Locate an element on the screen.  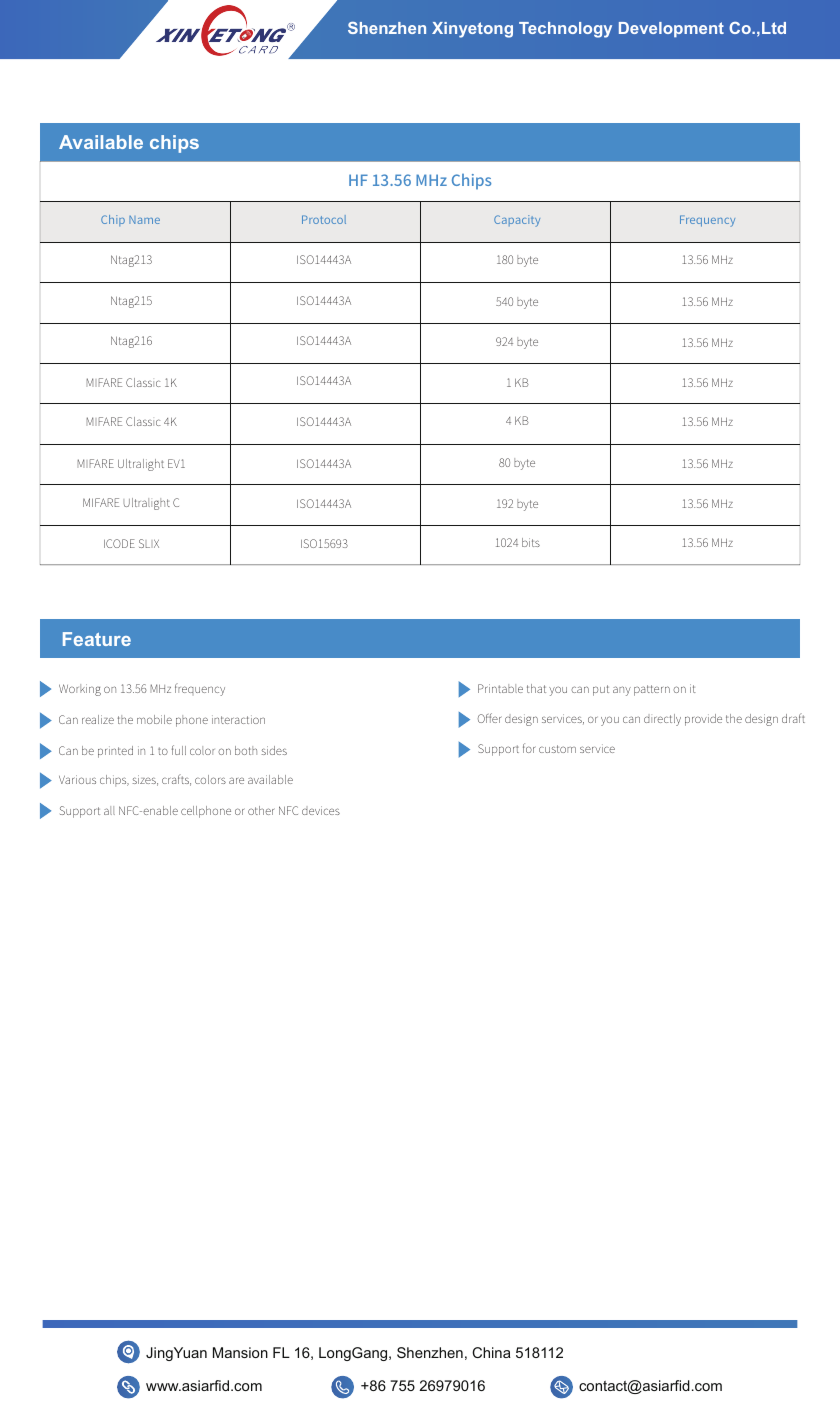
Mansion is located at coordinates (240, 1352).
